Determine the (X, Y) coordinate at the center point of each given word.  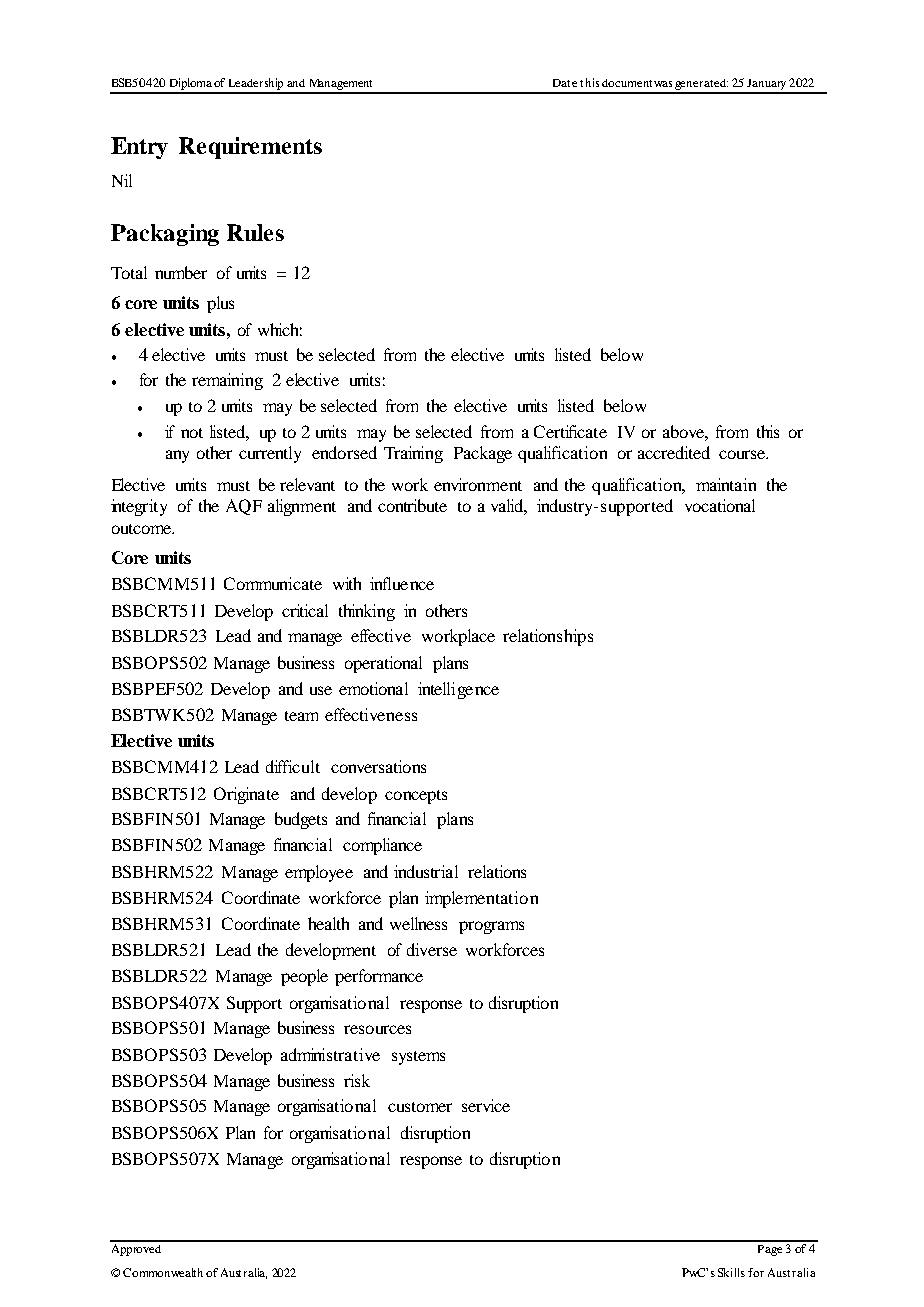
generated (701, 86)
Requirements (250, 148)
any (177, 456)
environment (478, 484)
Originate (246, 795)
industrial (426, 871)
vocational (720, 505)
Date (565, 83)
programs (491, 927)
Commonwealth (163, 1272)
